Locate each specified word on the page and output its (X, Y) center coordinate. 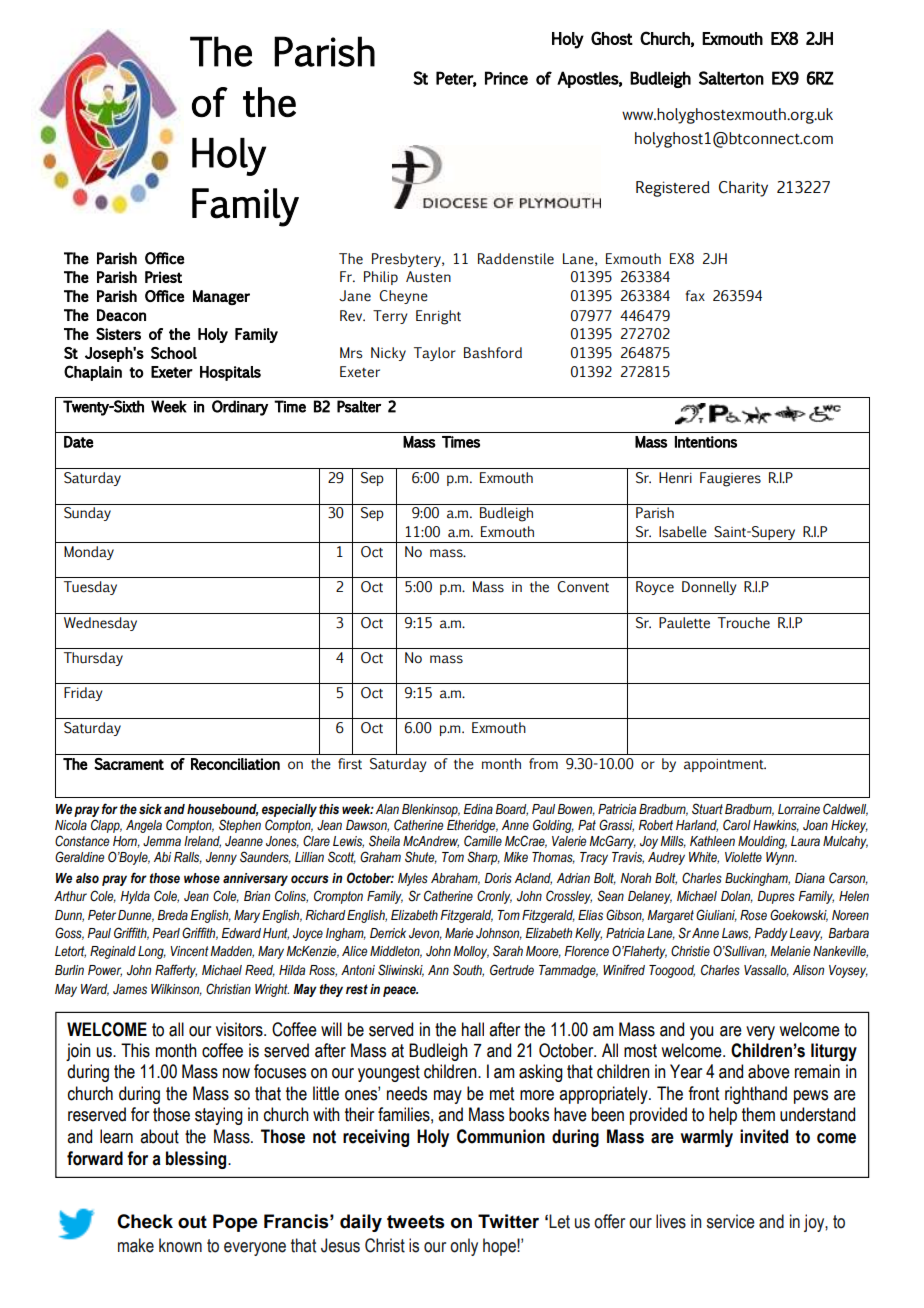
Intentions (706, 442)
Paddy (771, 934)
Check (145, 1221)
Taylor (435, 354)
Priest (163, 277)
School (174, 353)
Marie (459, 933)
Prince (506, 78)
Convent (583, 587)
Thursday (93, 659)
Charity (743, 189)
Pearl (166, 933)
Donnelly (709, 588)
